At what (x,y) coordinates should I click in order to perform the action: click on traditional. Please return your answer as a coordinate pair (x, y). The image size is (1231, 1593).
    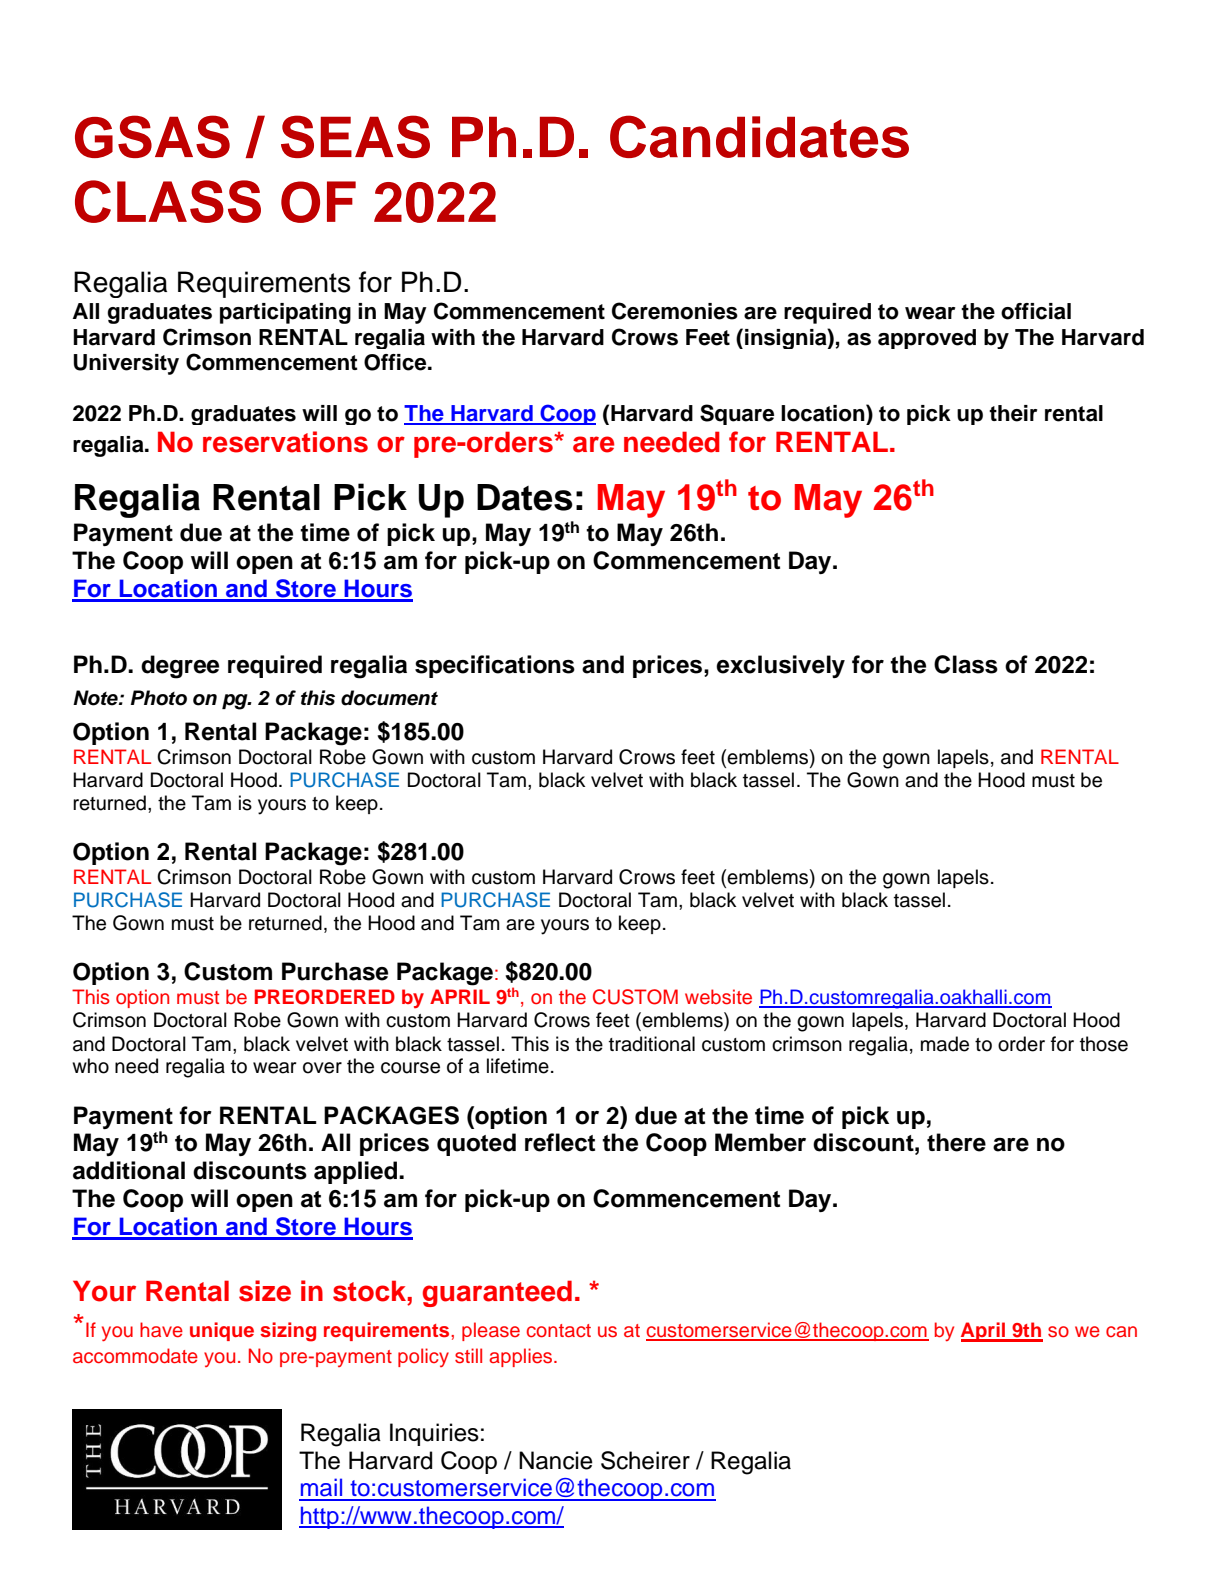
    Looking at the image, I should click on (652, 1044).
